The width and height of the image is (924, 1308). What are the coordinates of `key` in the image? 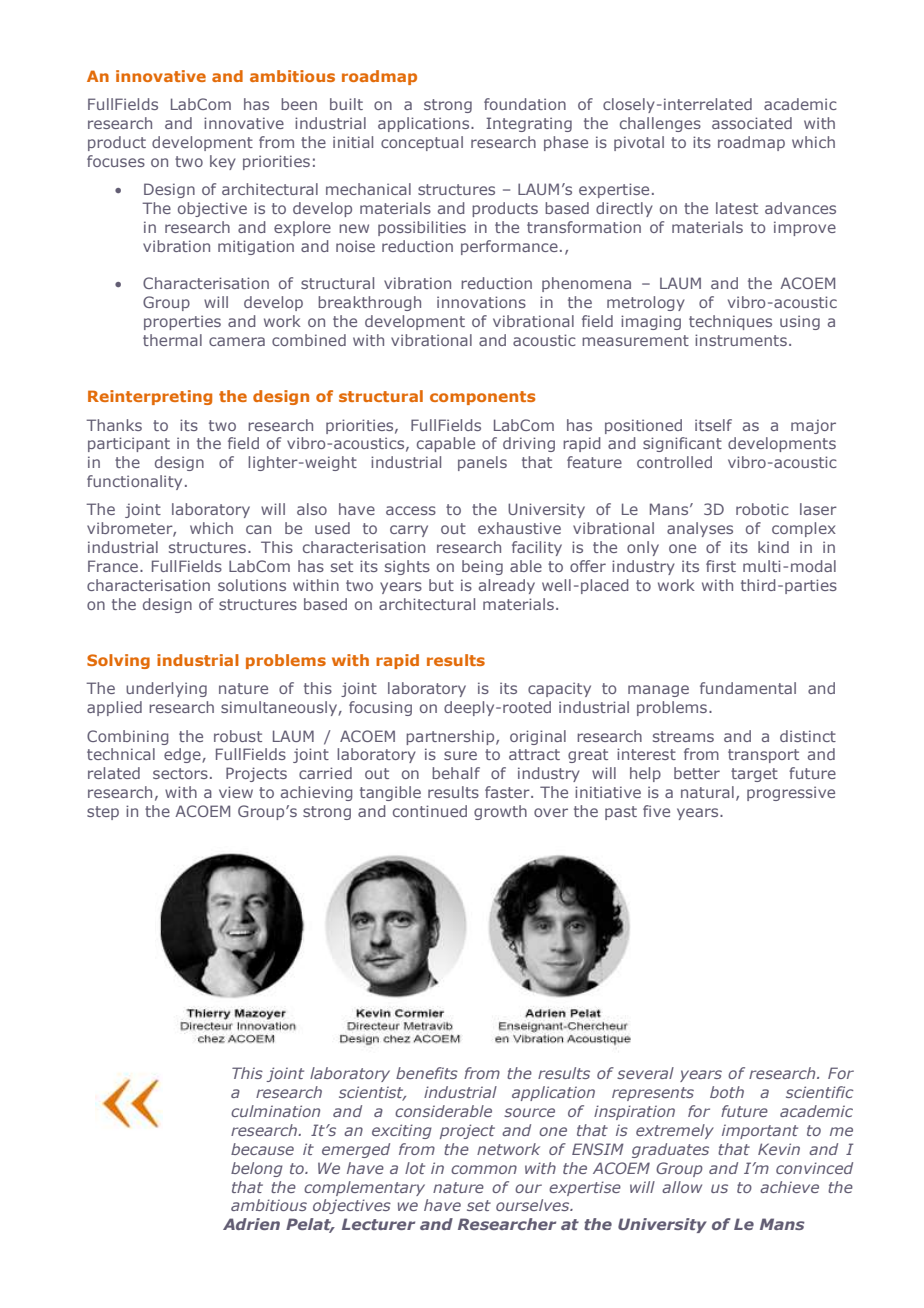 It's located at (223, 162).
